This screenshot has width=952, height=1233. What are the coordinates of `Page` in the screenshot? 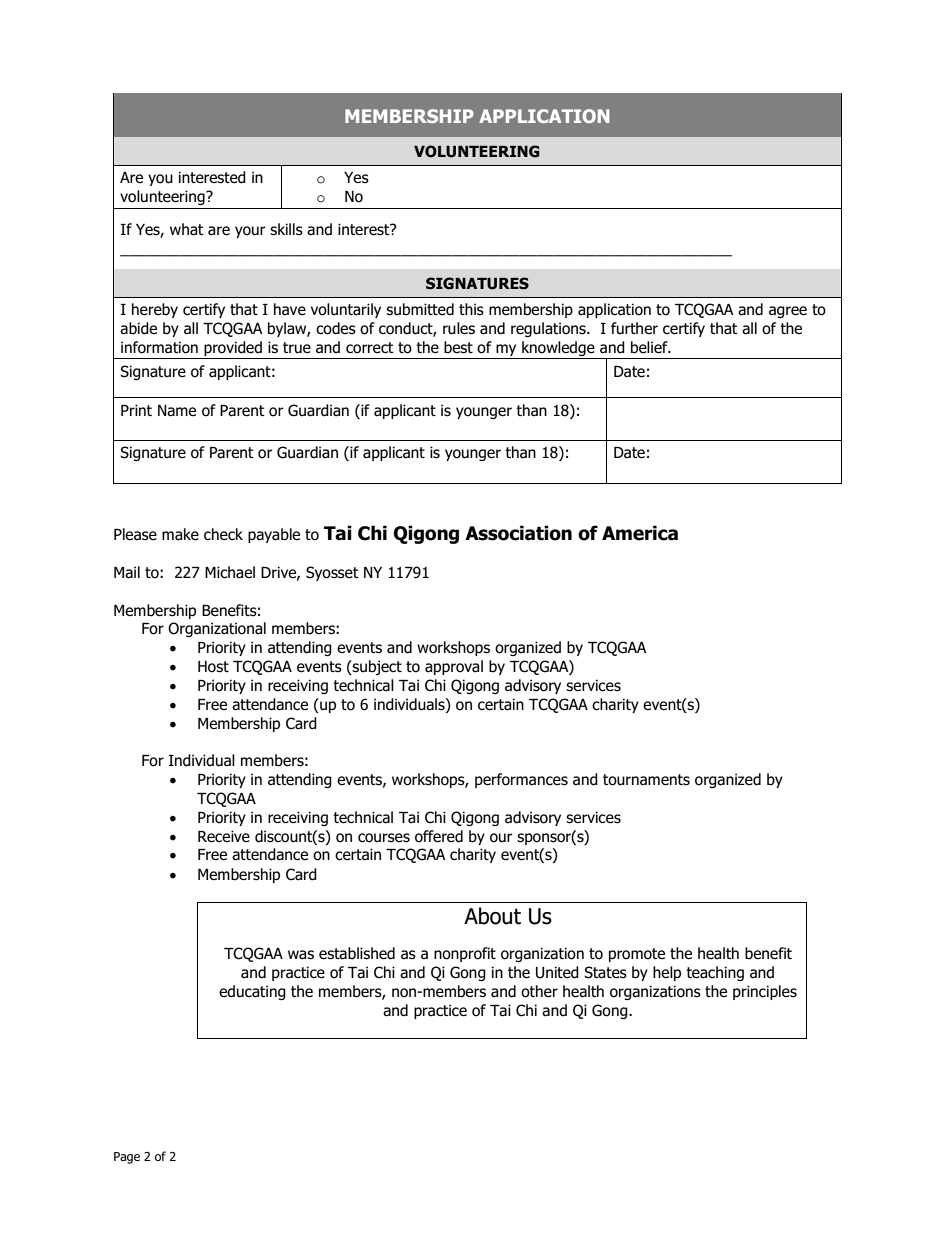 It's located at (127, 1158).
